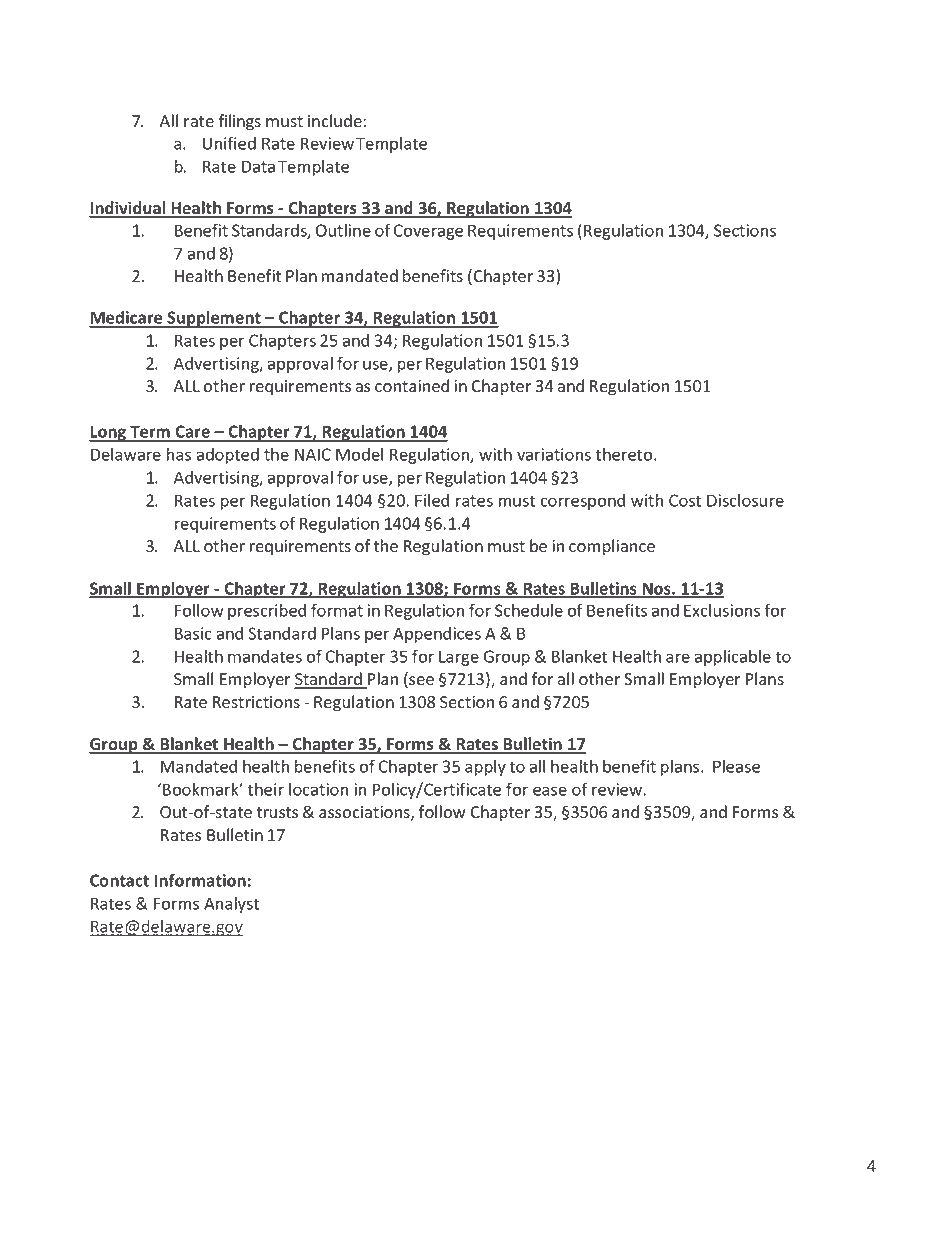 This image has width=952, height=1233. I want to click on Unified, so click(229, 143).
